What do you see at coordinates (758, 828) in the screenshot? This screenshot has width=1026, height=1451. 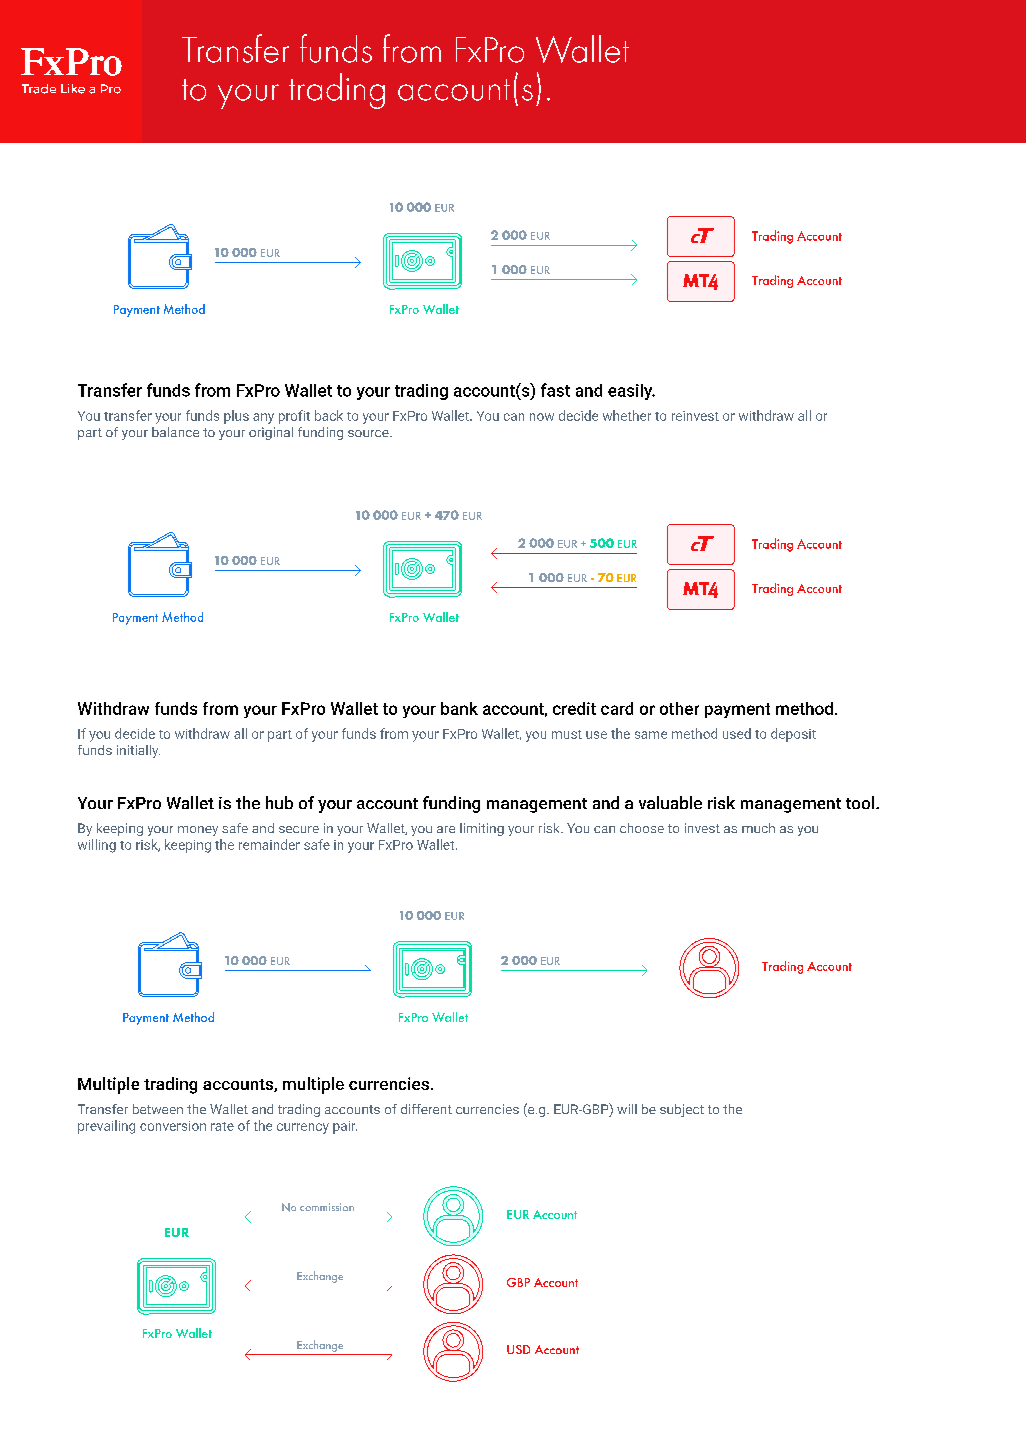 I see `much` at bounding box center [758, 828].
